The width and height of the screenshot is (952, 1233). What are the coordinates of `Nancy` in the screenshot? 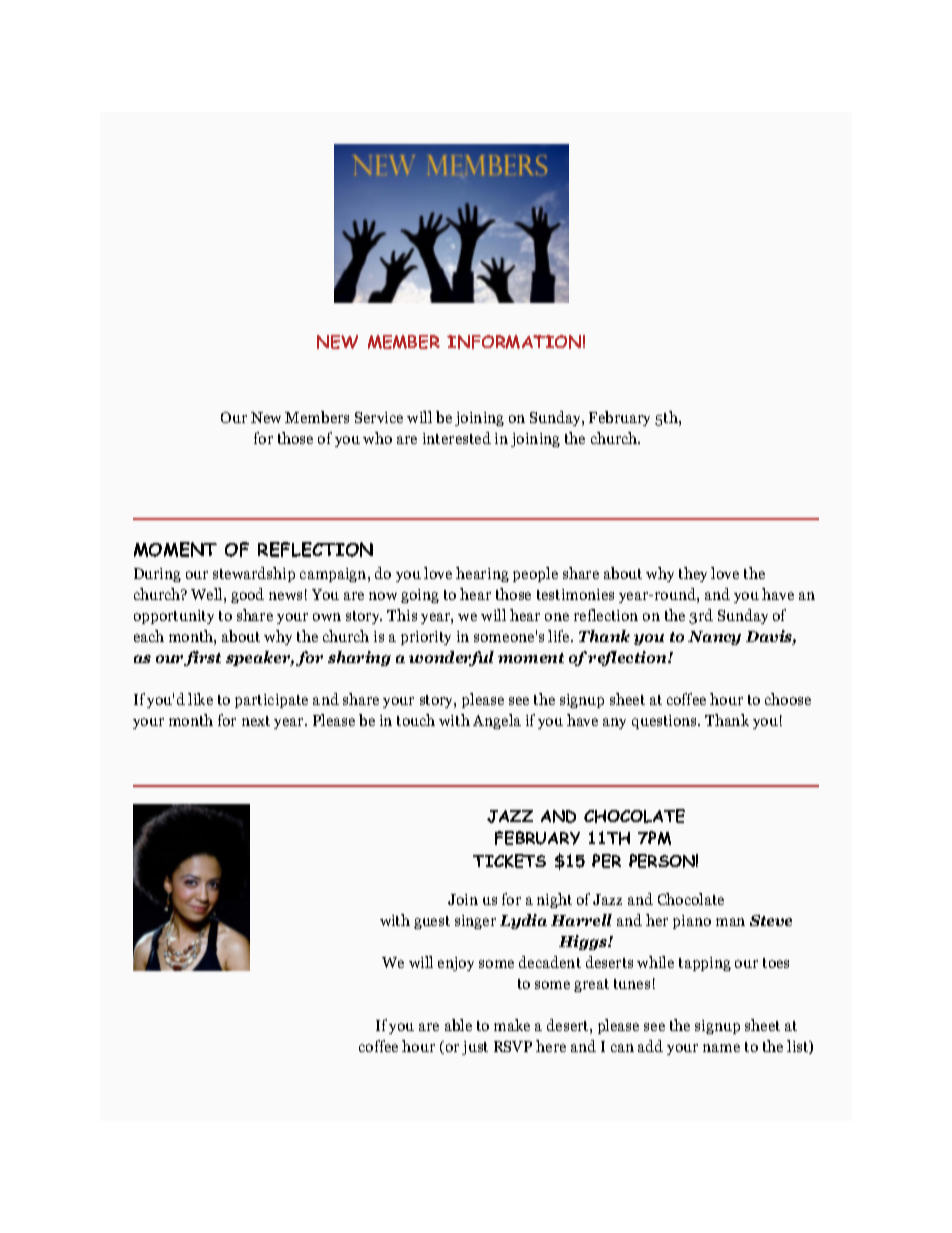 It's located at (714, 638).
